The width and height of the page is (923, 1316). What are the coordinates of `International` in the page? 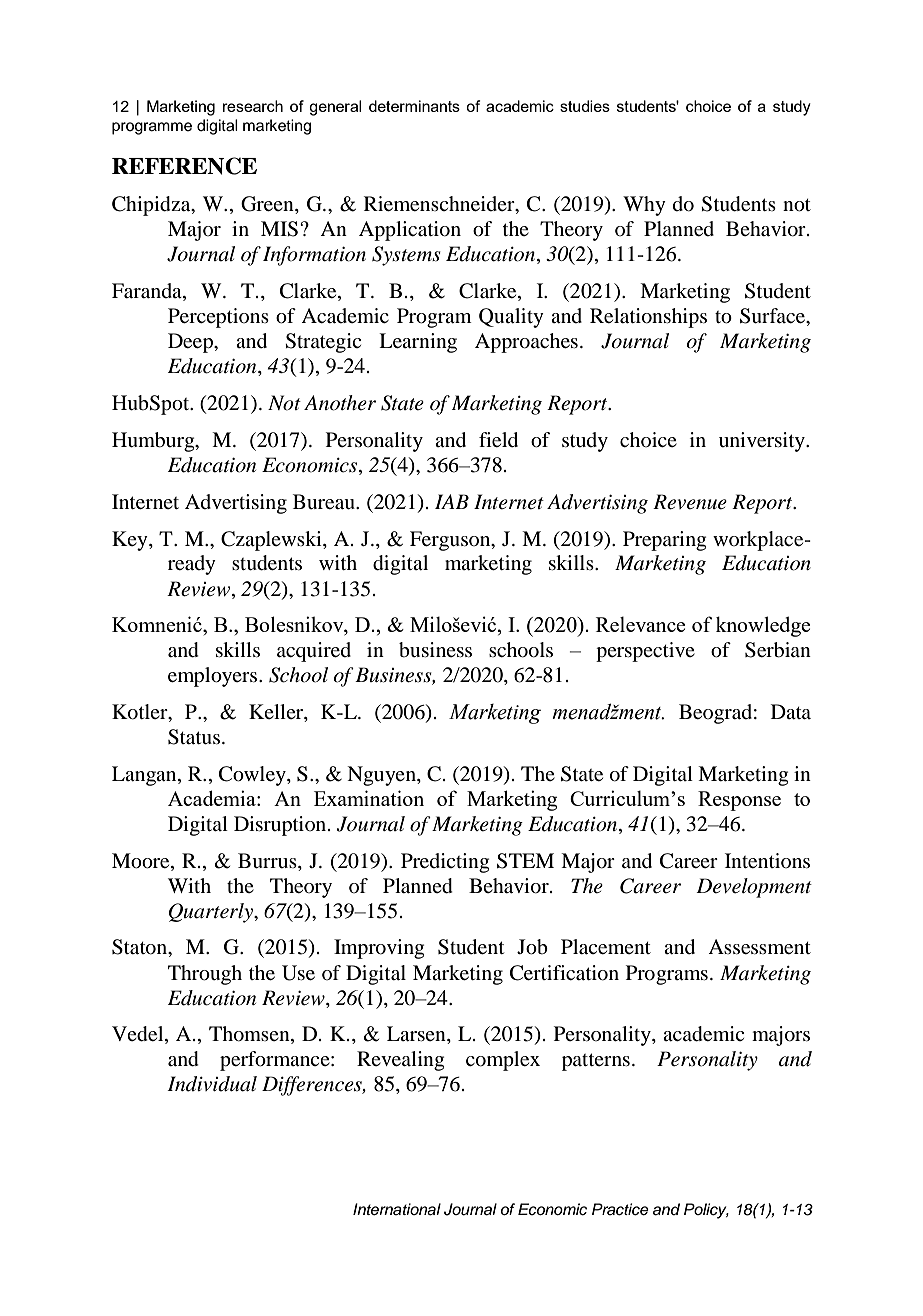 It's located at (397, 1209).
